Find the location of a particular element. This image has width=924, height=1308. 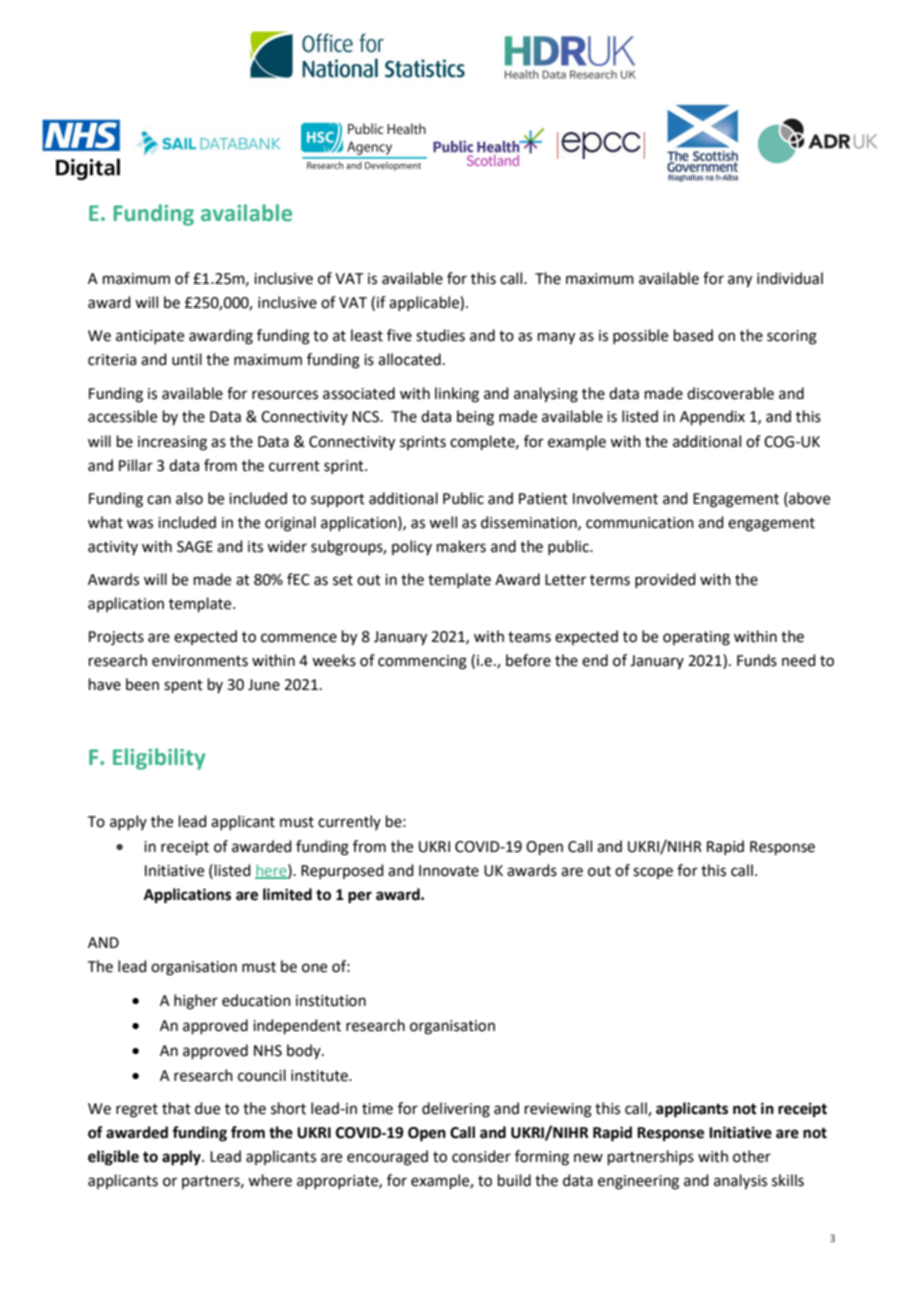

other is located at coordinates (752, 1156).
